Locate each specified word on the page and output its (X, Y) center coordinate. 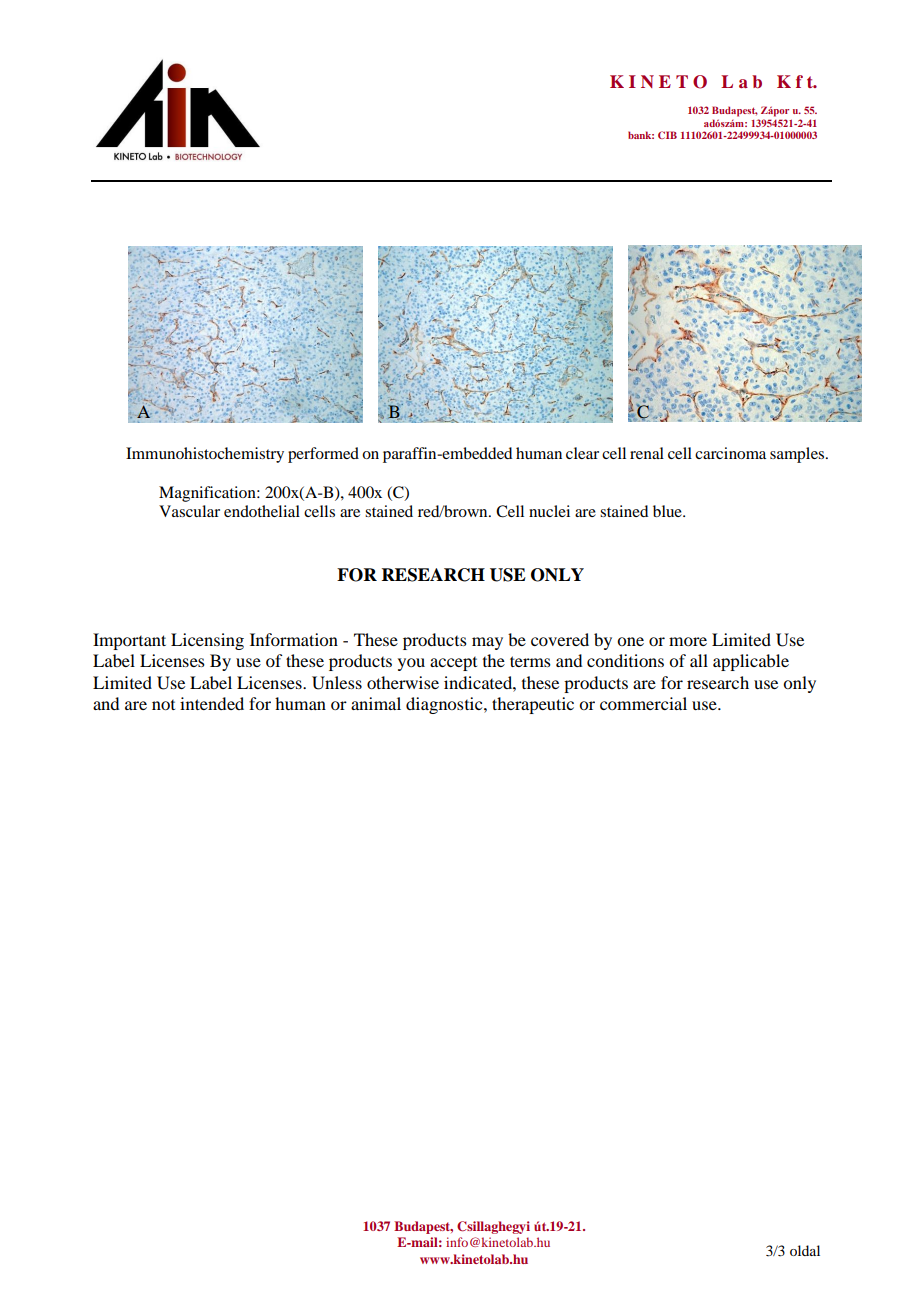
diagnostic (445, 705)
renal (647, 453)
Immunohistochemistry (205, 455)
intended (212, 703)
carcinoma (730, 453)
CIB (667, 135)
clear (582, 453)
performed (323, 455)
